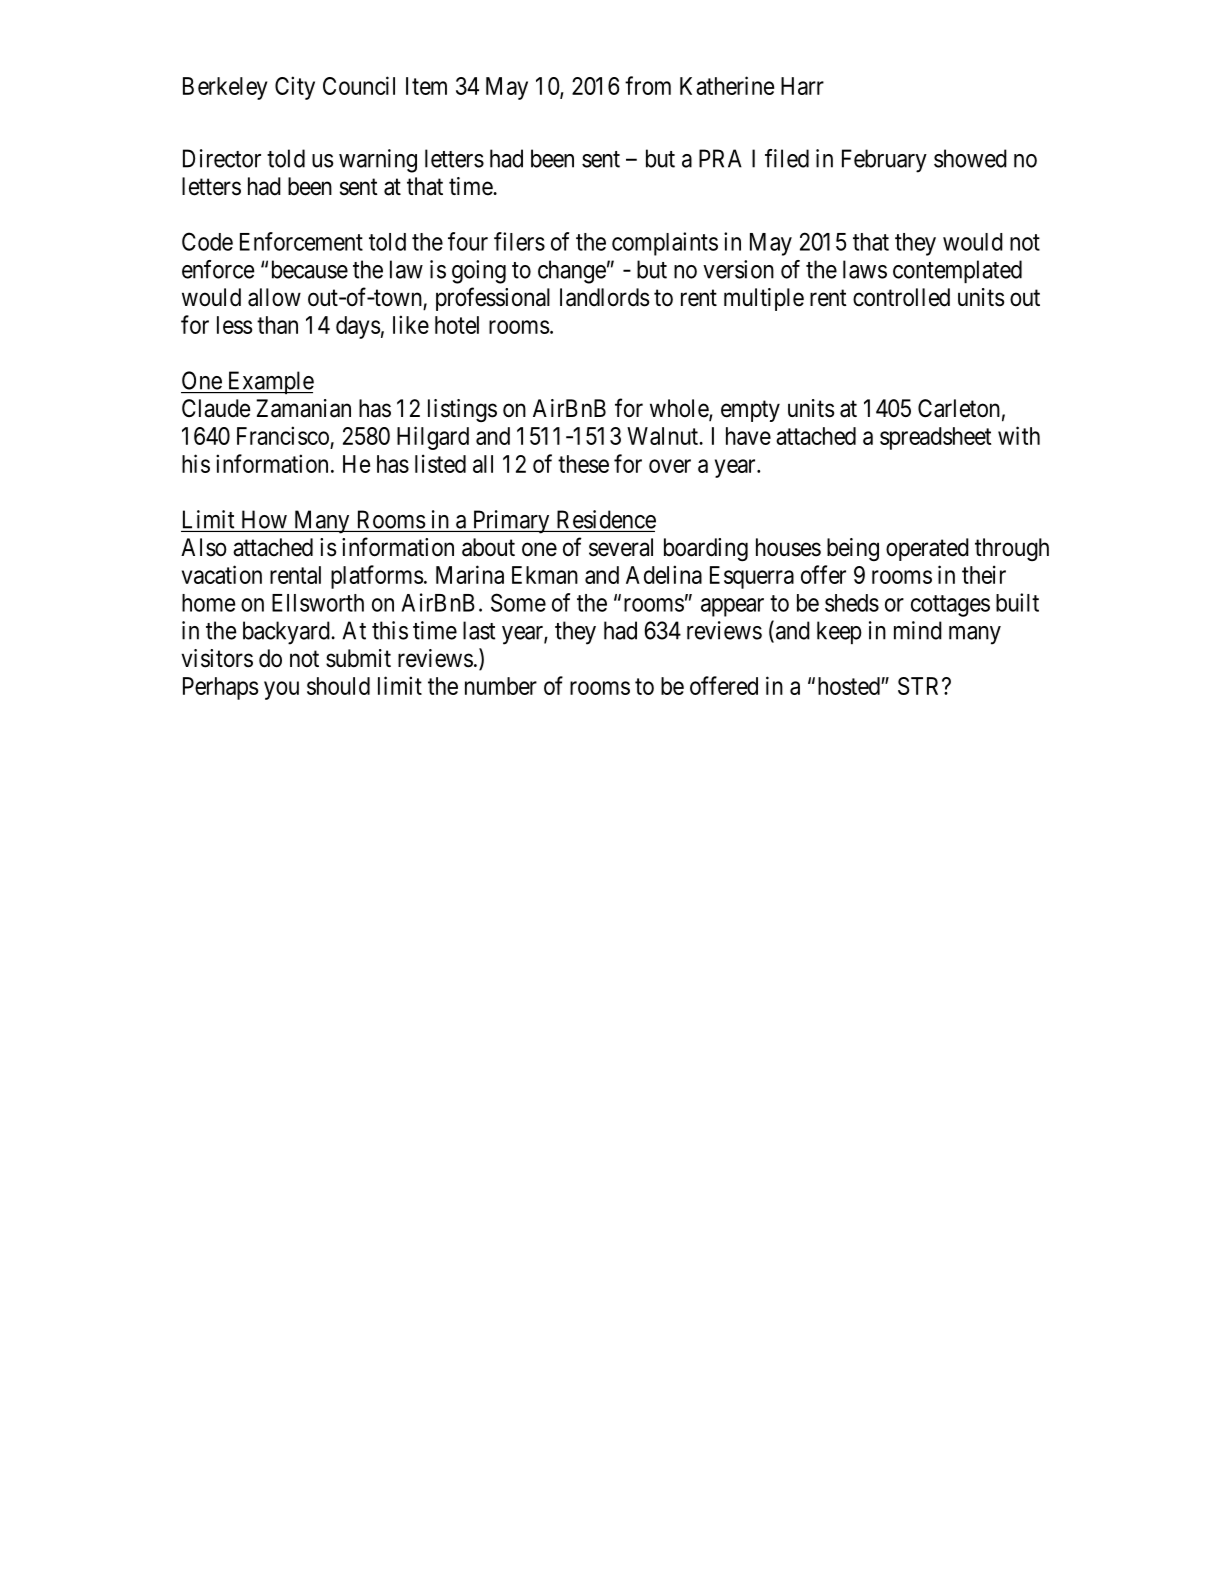 Image resolution: width=1231 pixels, height=1594 pixels. What do you see at coordinates (501, 686) in the screenshot?
I see `number` at bounding box center [501, 686].
